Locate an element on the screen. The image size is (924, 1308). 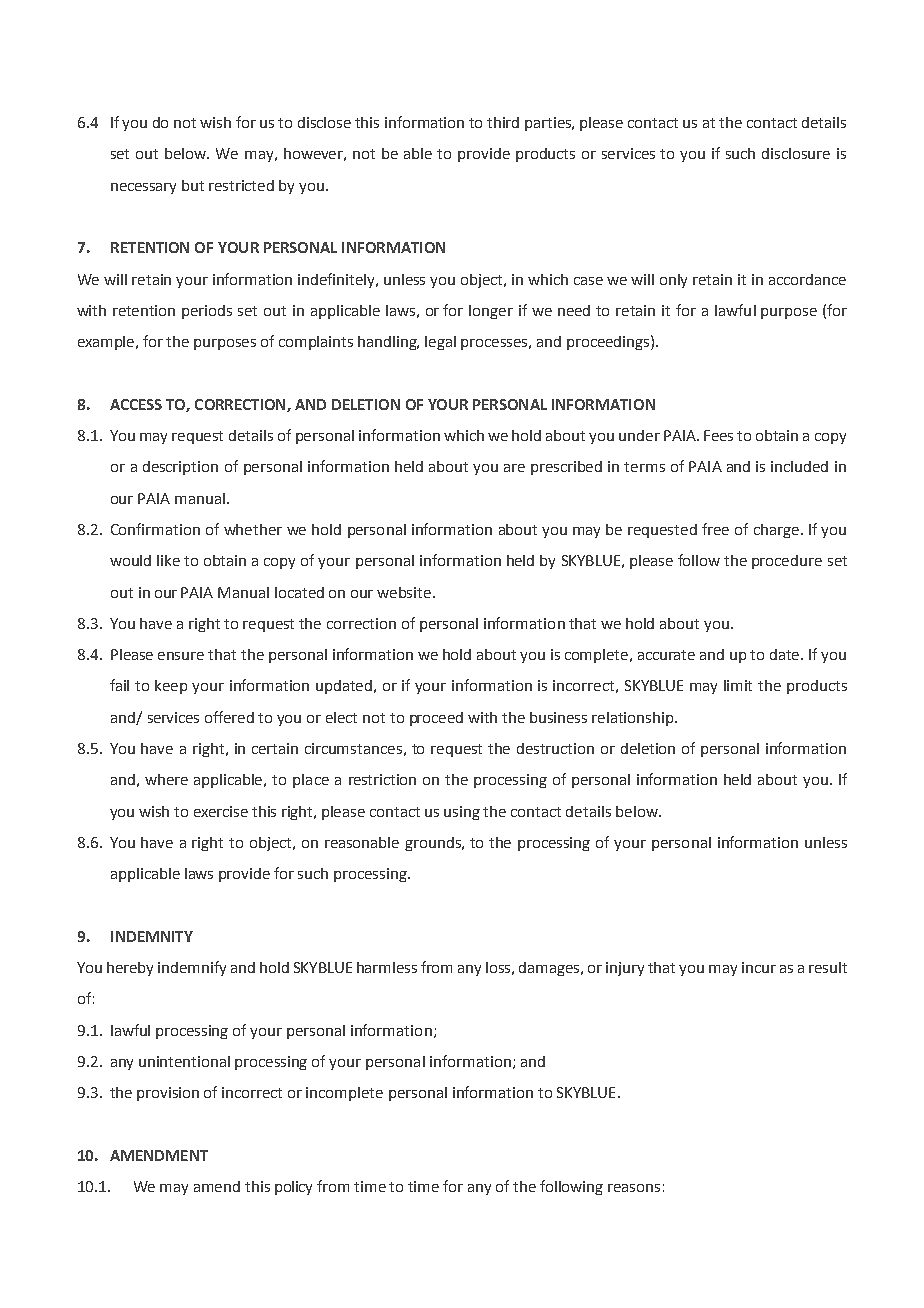
provision is located at coordinates (168, 1094).
